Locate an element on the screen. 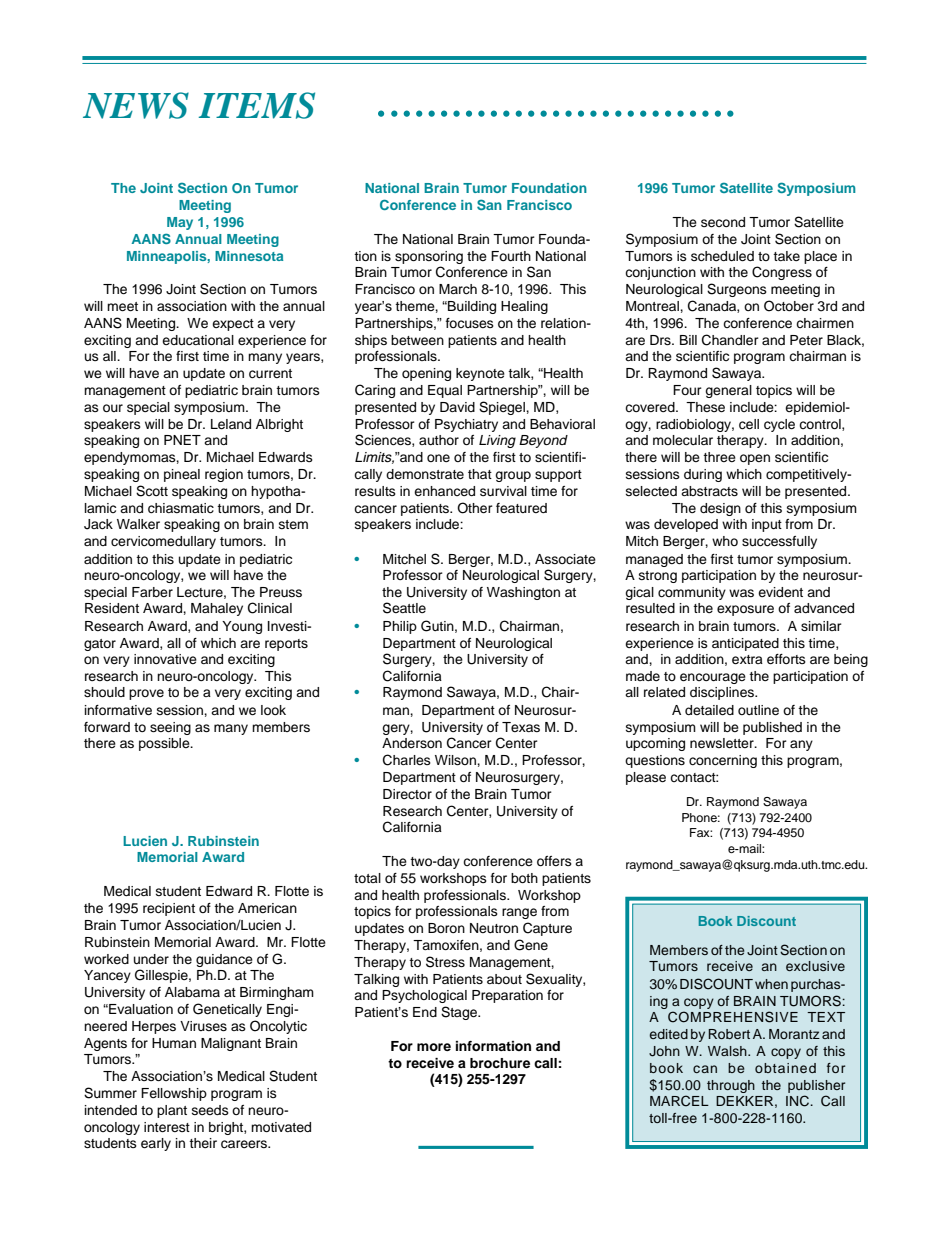 This screenshot has width=952, height=1233. plant is located at coordinates (172, 1111).
